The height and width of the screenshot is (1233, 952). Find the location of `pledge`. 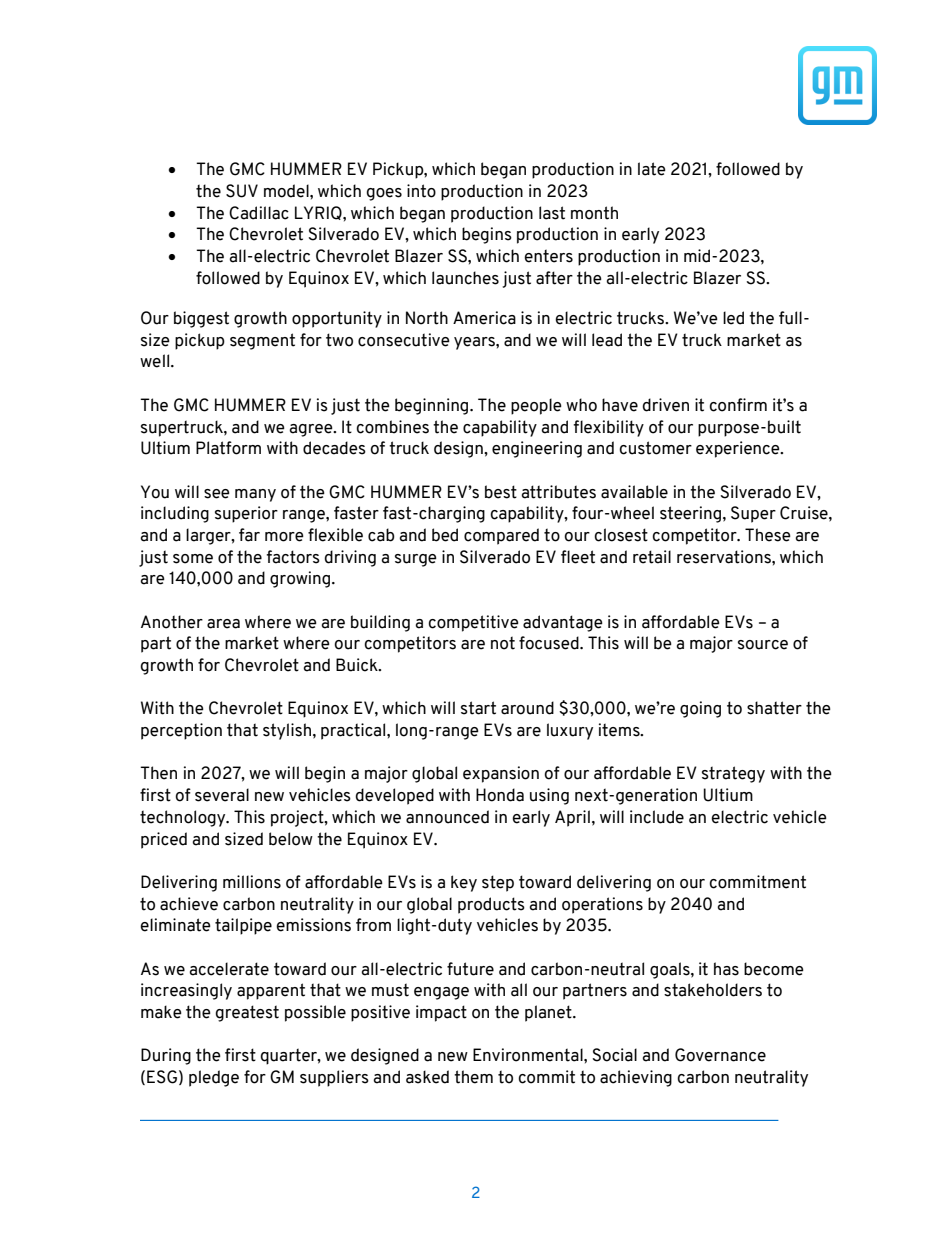

pledge is located at coordinates (214, 1078).
